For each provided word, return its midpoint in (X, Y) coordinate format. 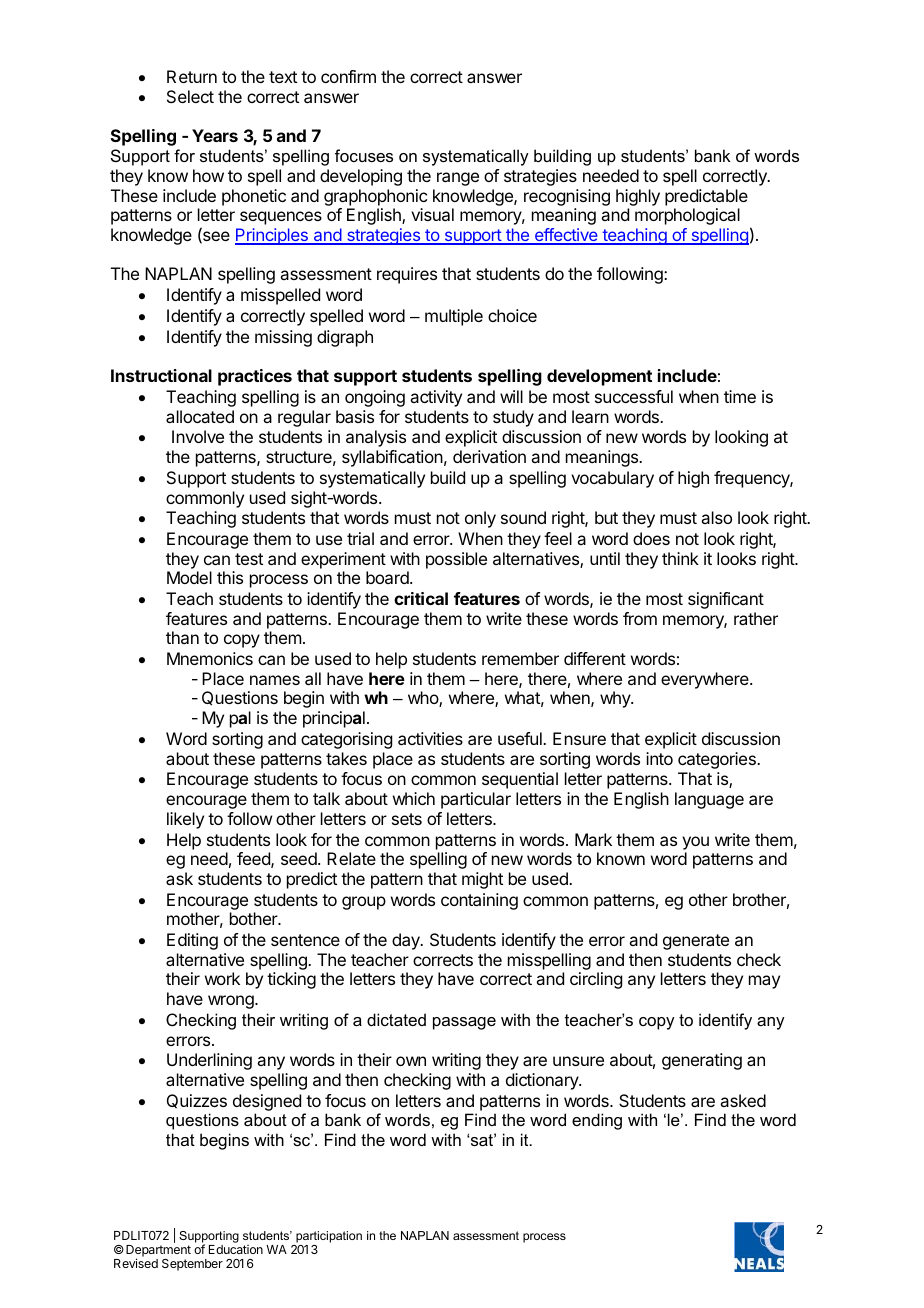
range (458, 179)
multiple (454, 317)
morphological (687, 216)
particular (476, 800)
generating (702, 1061)
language (709, 800)
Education (236, 1249)
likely (185, 820)
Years (215, 135)
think (680, 558)
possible (456, 560)
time (740, 396)
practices (255, 377)
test (249, 559)
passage (464, 1023)
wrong (232, 1002)
